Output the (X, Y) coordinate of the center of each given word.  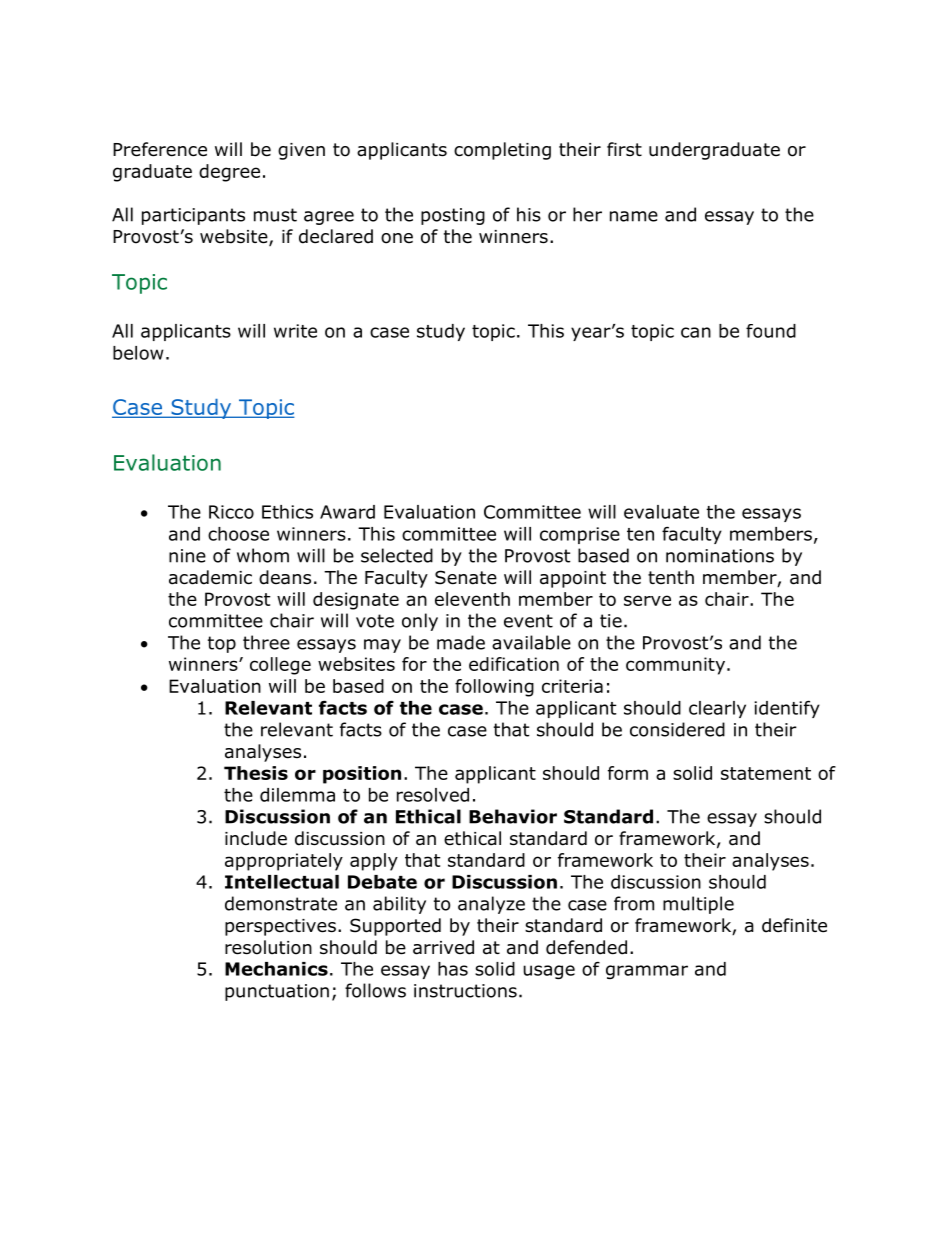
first (624, 149)
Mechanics (276, 969)
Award (347, 512)
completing (502, 151)
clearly (717, 709)
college (280, 666)
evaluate (661, 512)
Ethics (287, 512)
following (494, 688)
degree (229, 173)
